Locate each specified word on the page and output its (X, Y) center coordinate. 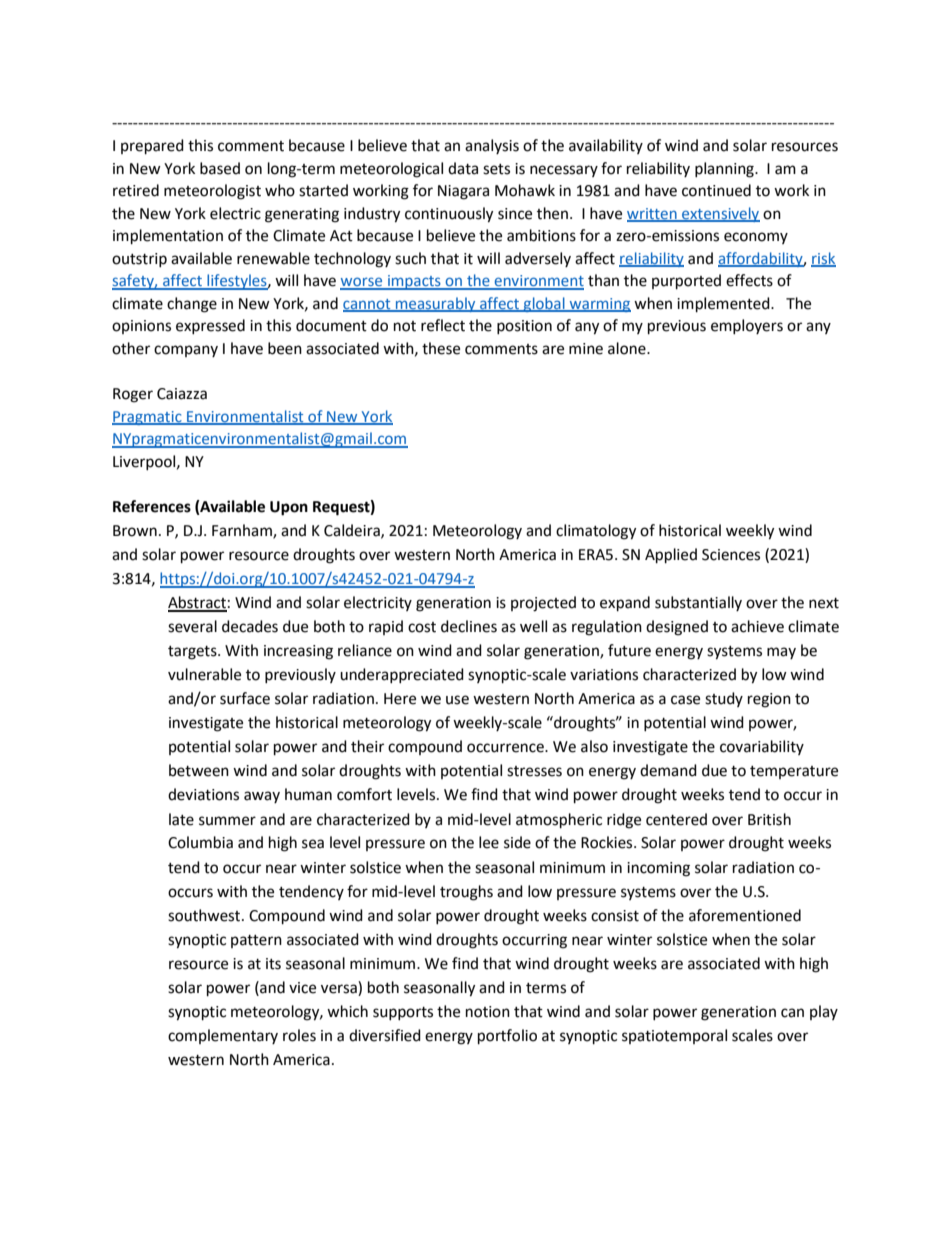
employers (747, 326)
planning (725, 170)
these (441, 348)
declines (469, 626)
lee (489, 842)
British (769, 819)
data (463, 168)
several (192, 626)
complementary (223, 1036)
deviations (203, 794)
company (186, 351)
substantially (698, 603)
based (220, 168)
